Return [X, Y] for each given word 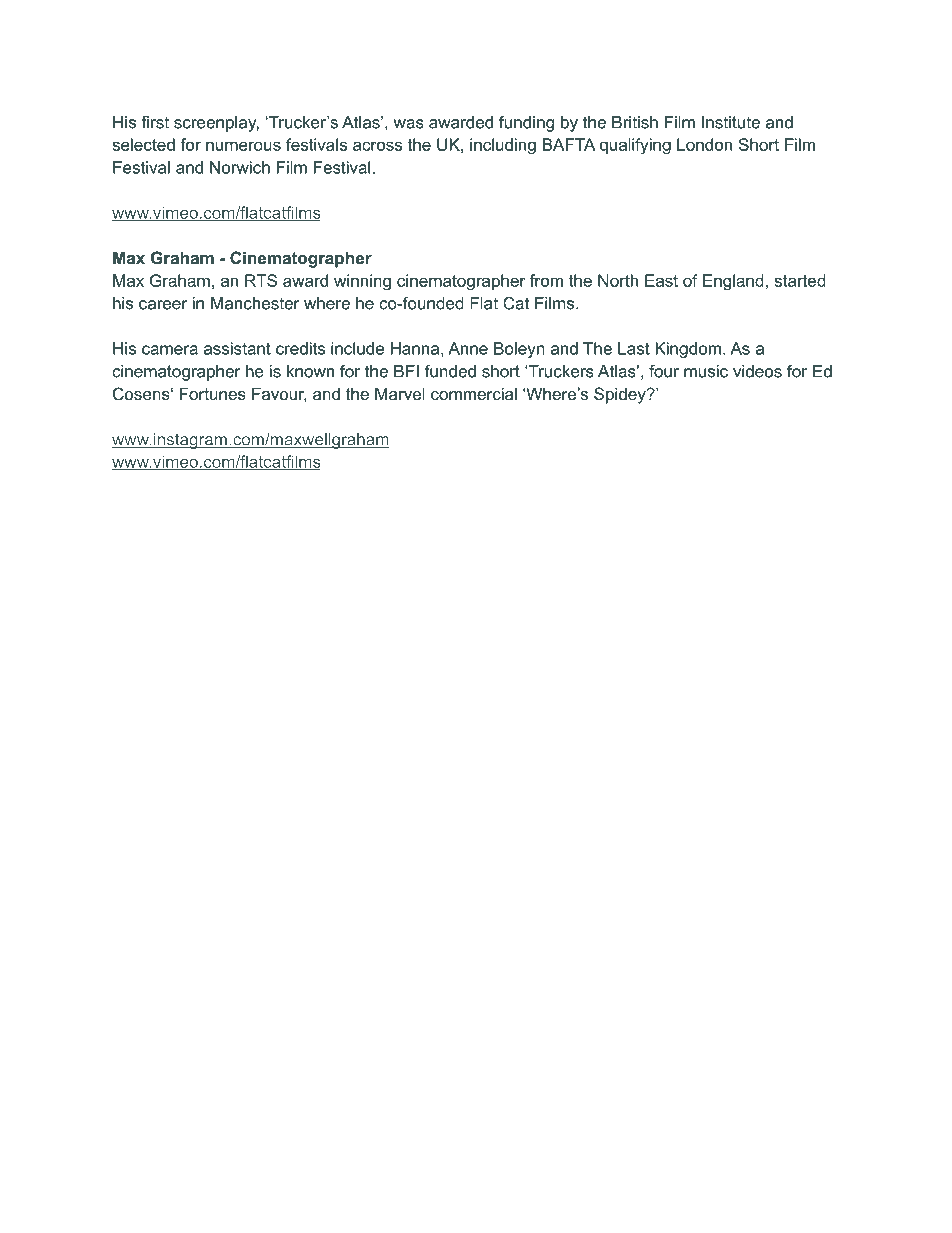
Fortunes [213, 393]
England [733, 282]
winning [362, 282]
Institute [731, 122]
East [661, 280]
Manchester [255, 303]
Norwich [240, 167]
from [546, 280]
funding [526, 124]
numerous [243, 146]
